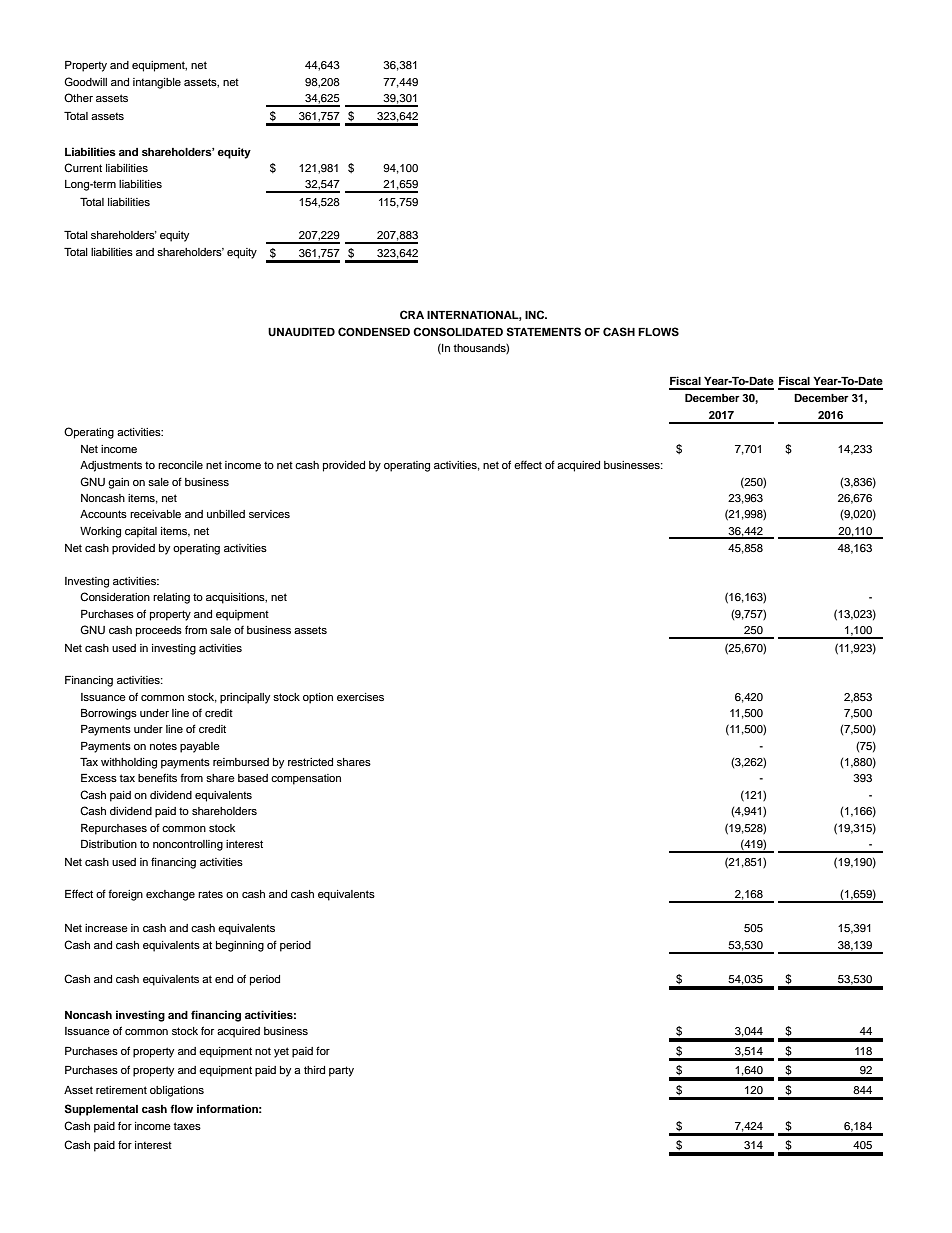 The width and height of the document is (952, 1233). Describe the element at coordinates (360, 697) in the document. I see `exercises` at that location.
